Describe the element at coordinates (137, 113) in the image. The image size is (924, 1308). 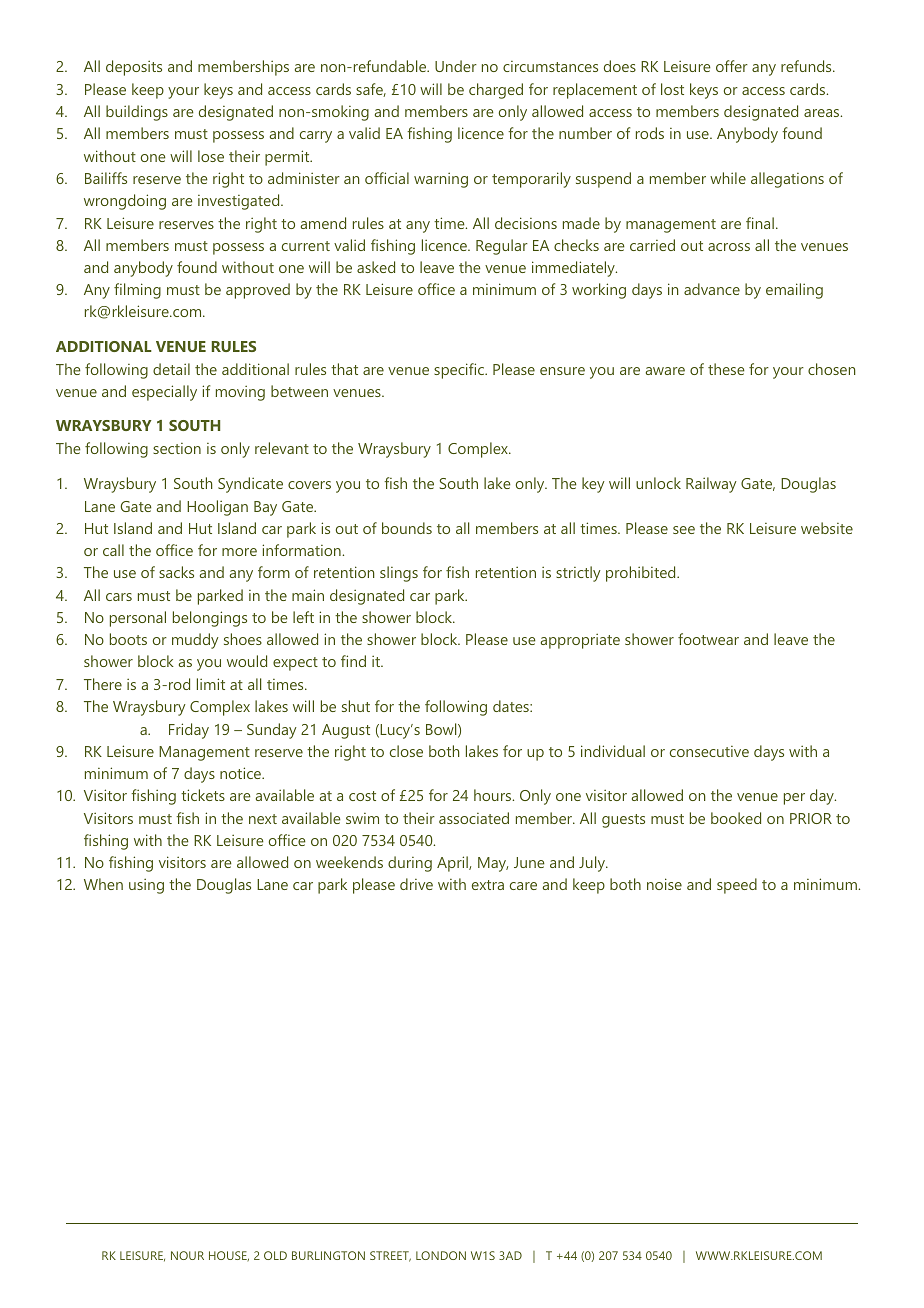
I see `buildings` at that location.
